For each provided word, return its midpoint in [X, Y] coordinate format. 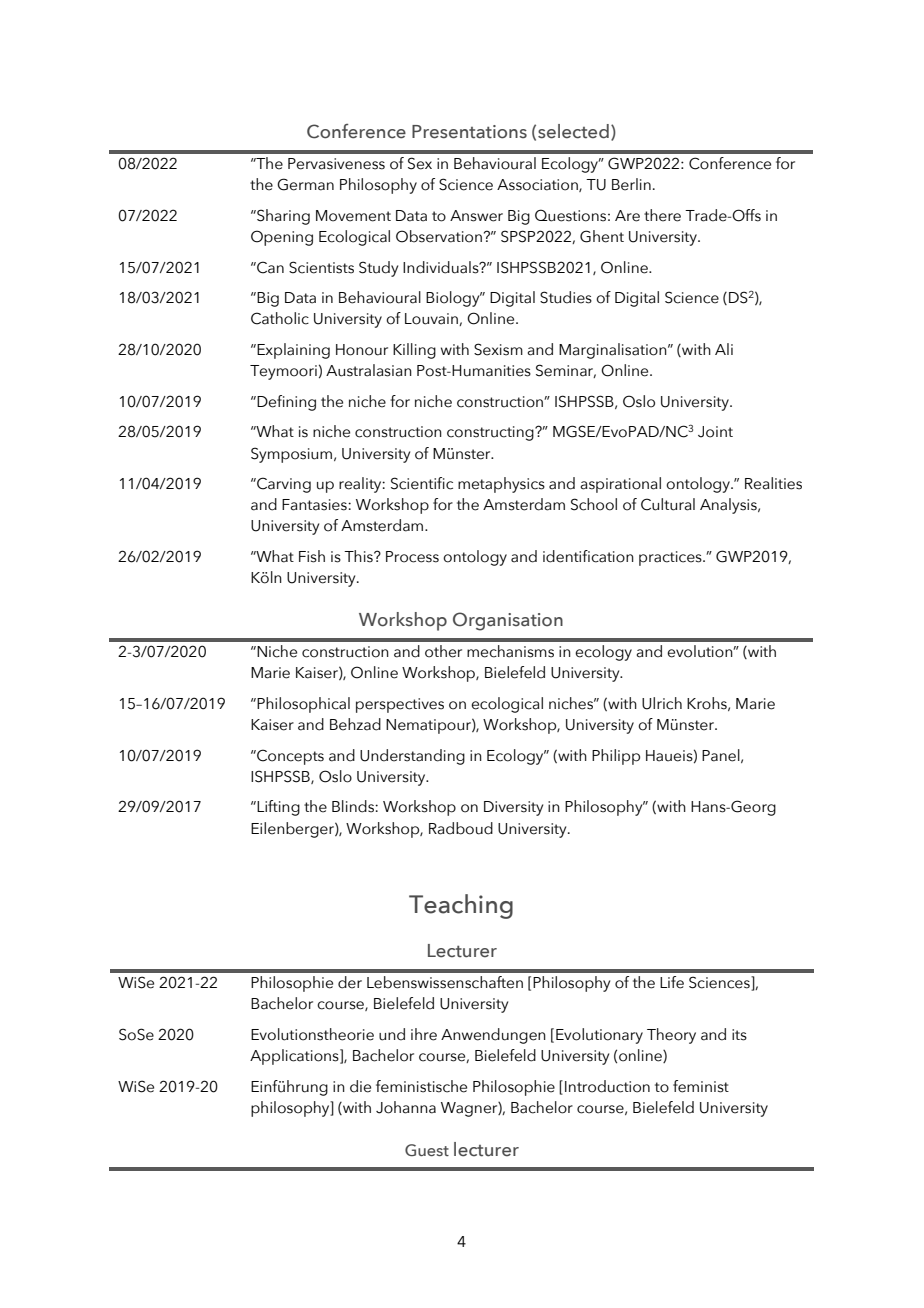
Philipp [616, 757]
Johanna [406, 1107]
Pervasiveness [336, 164]
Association [538, 185]
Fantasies [315, 505]
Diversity [513, 808]
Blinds [354, 806]
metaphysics [501, 485]
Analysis [729, 506]
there [662, 215]
